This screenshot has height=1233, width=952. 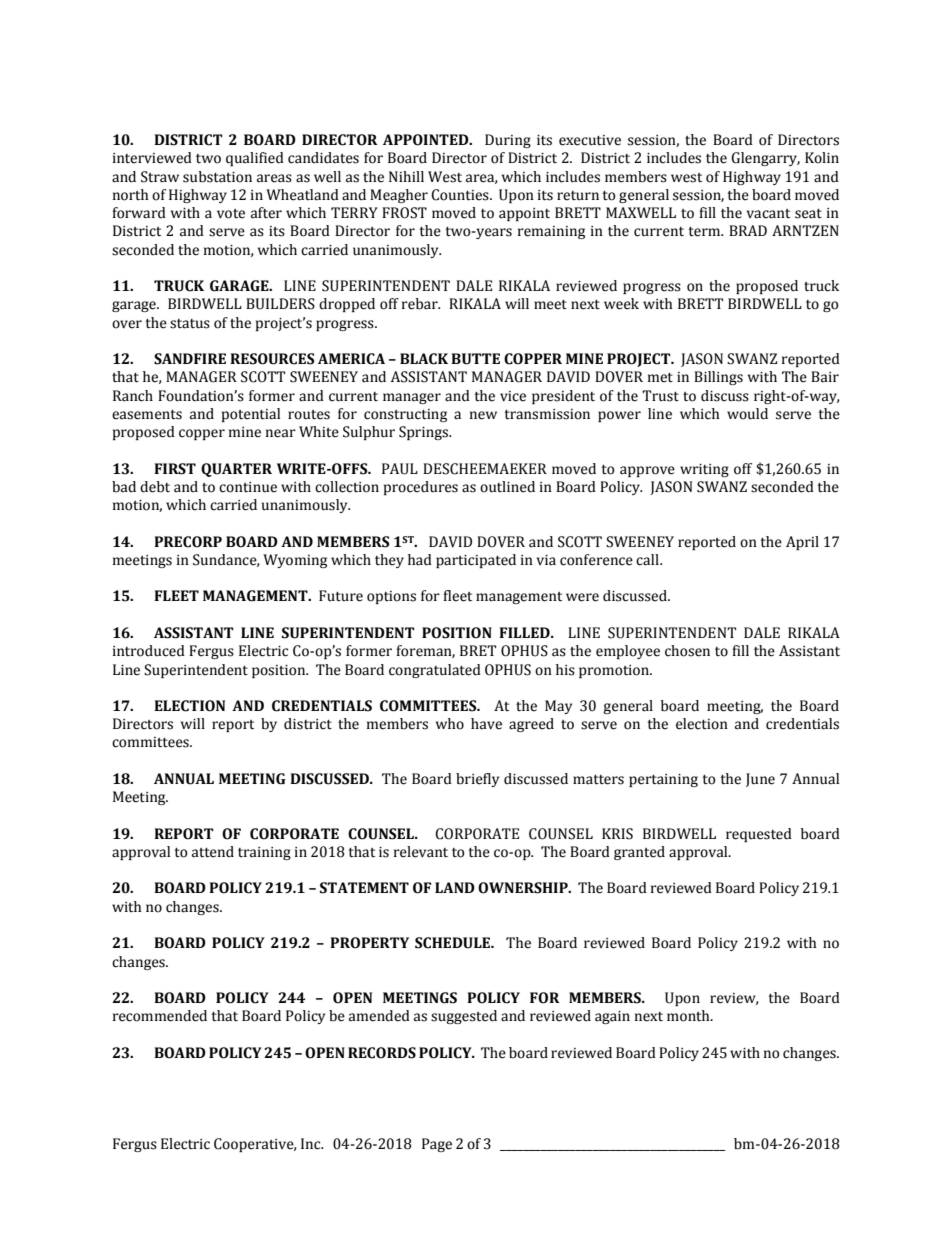 What do you see at coordinates (759, 835) in the screenshot?
I see `requested` at bounding box center [759, 835].
